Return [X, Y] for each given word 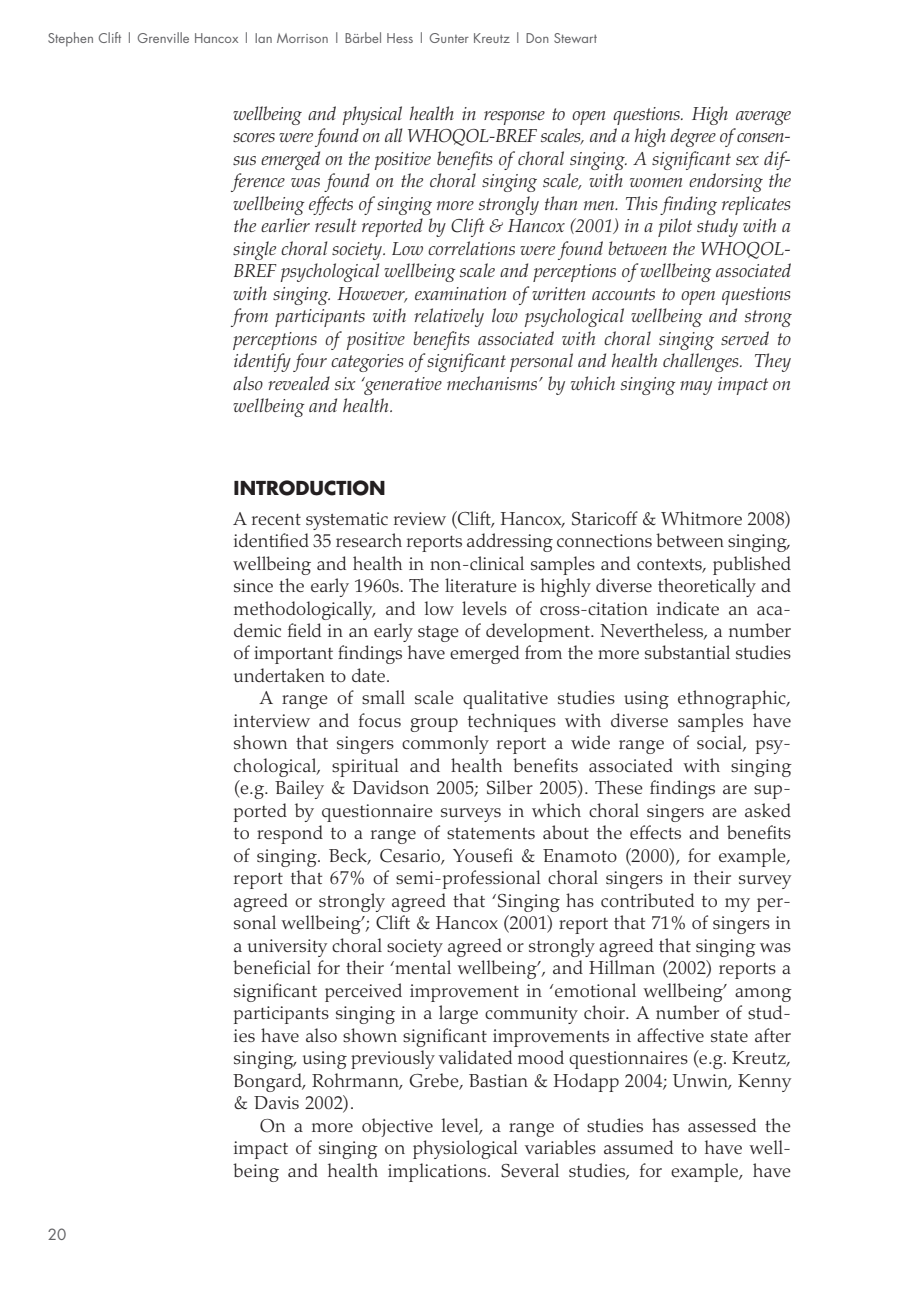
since [253, 586]
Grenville [163, 37]
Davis [276, 1102]
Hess [400, 38]
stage [438, 634]
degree [693, 137]
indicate [688, 608]
